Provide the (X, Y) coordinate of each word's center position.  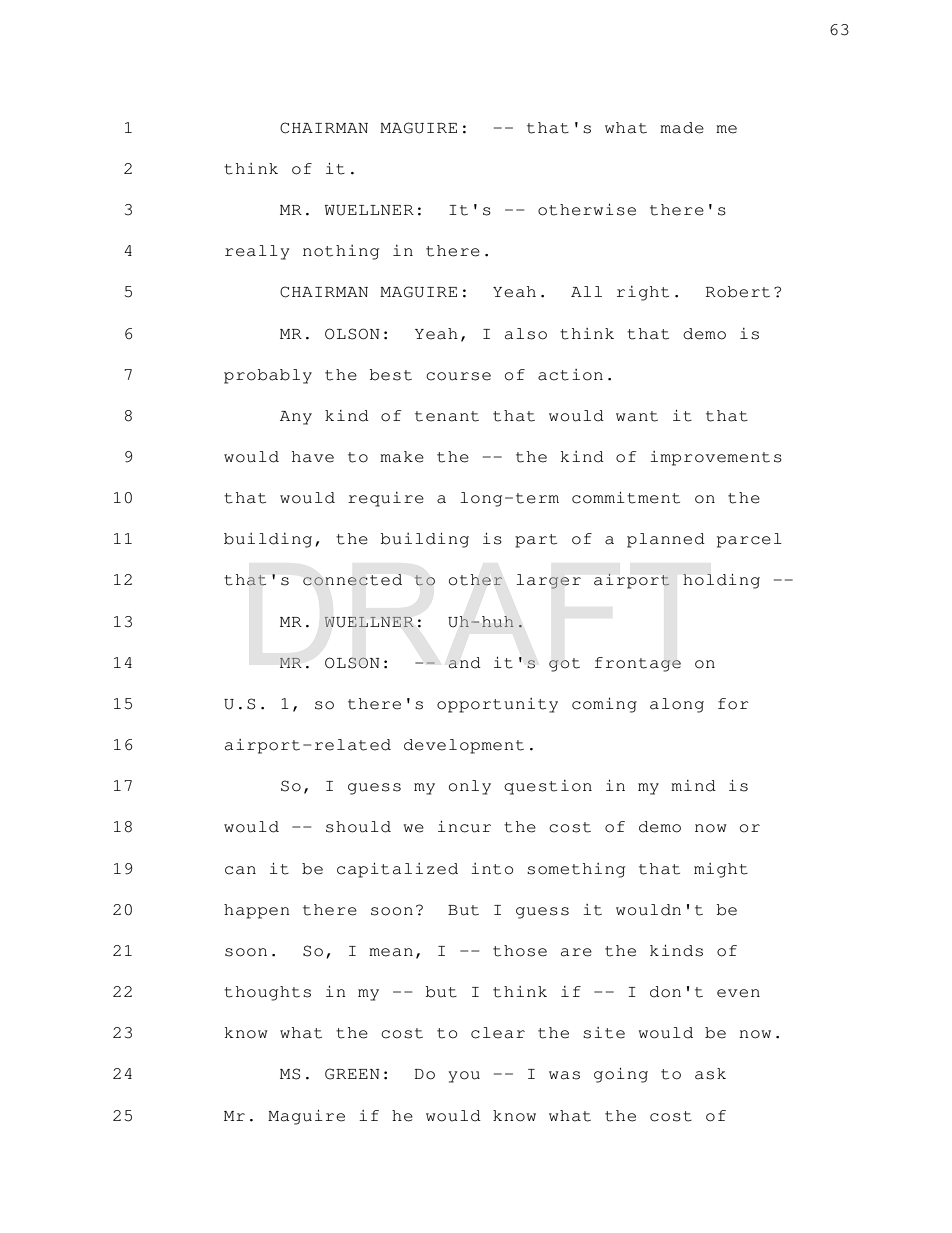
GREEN (352, 1074)
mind (693, 786)
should (358, 827)
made (682, 128)
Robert (738, 292)
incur (464, 827)
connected (352, 580)
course (458, 376)
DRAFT (480, 620)
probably (268, 376)
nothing (341, 252)
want (637, 416)
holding (721, 581)
